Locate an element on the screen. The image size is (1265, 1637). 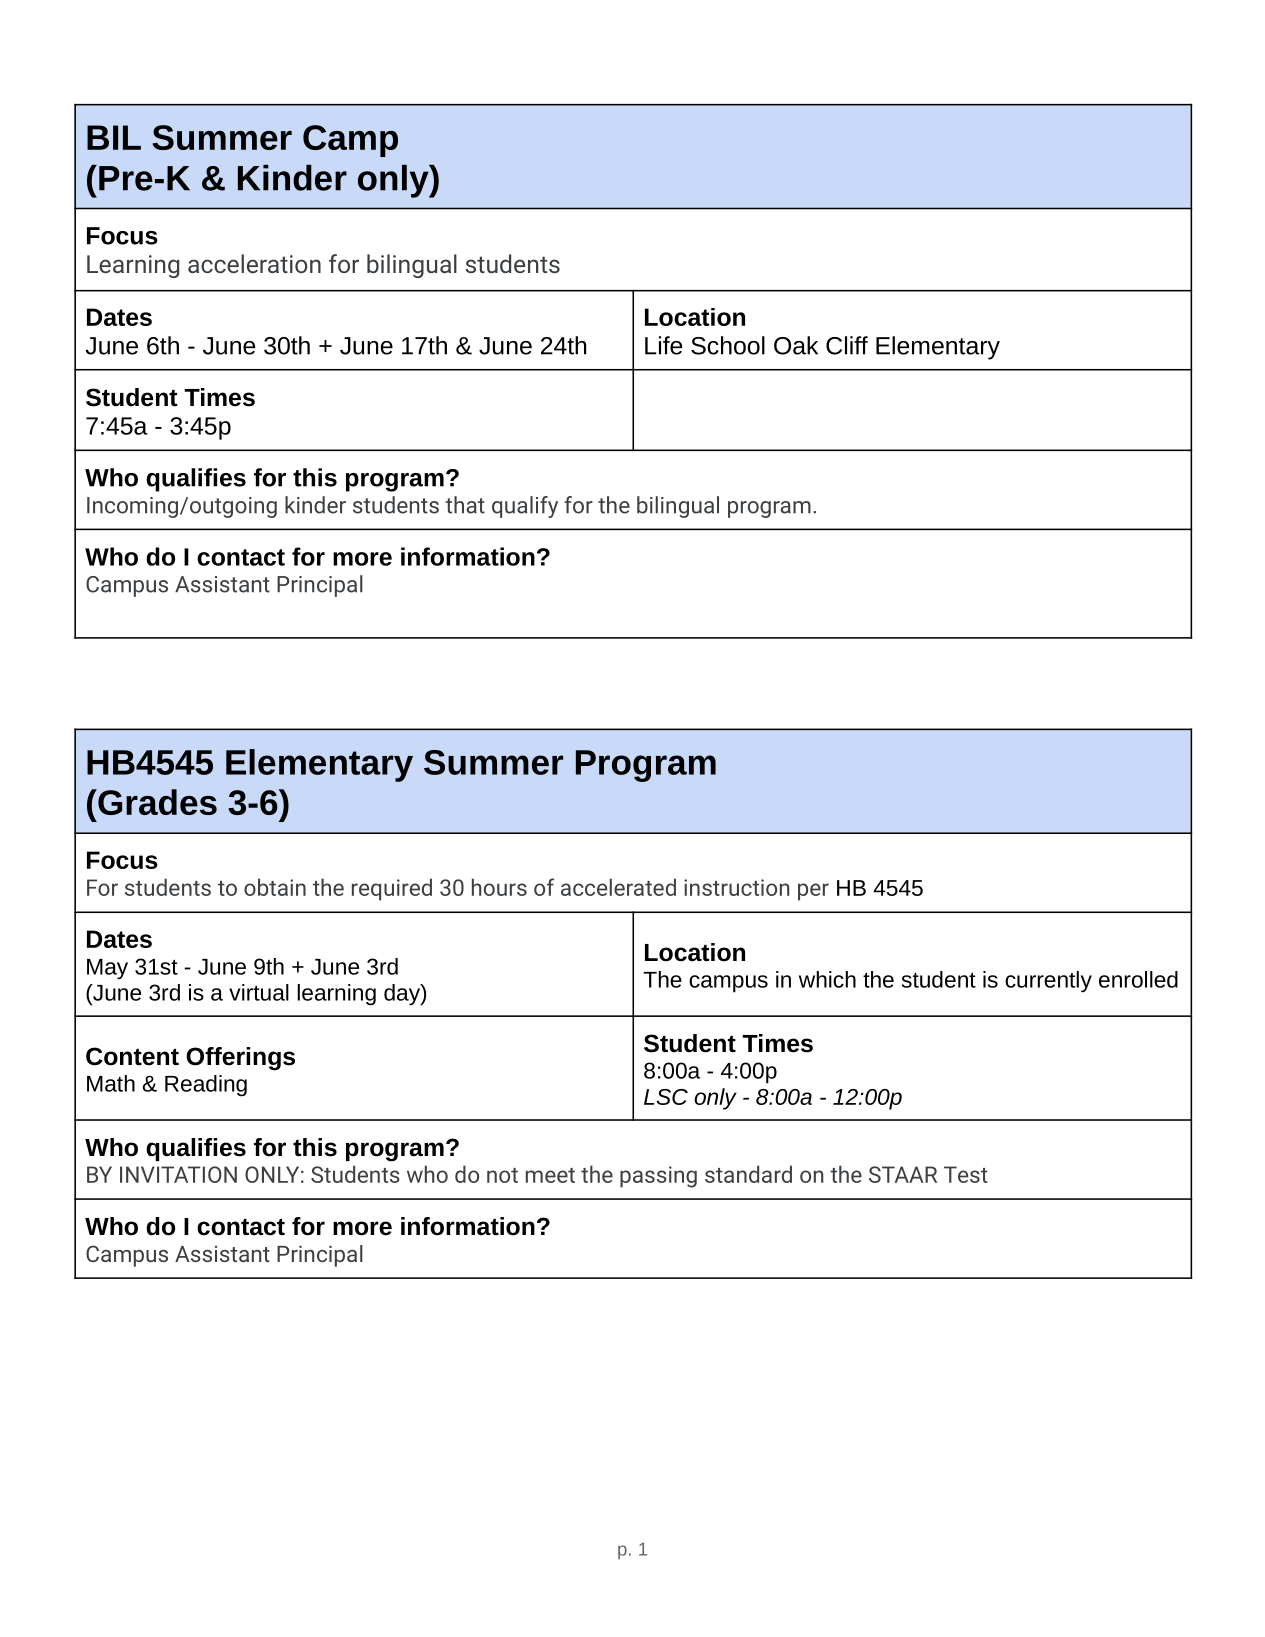
Grades is located at coordinates (156, 802).
